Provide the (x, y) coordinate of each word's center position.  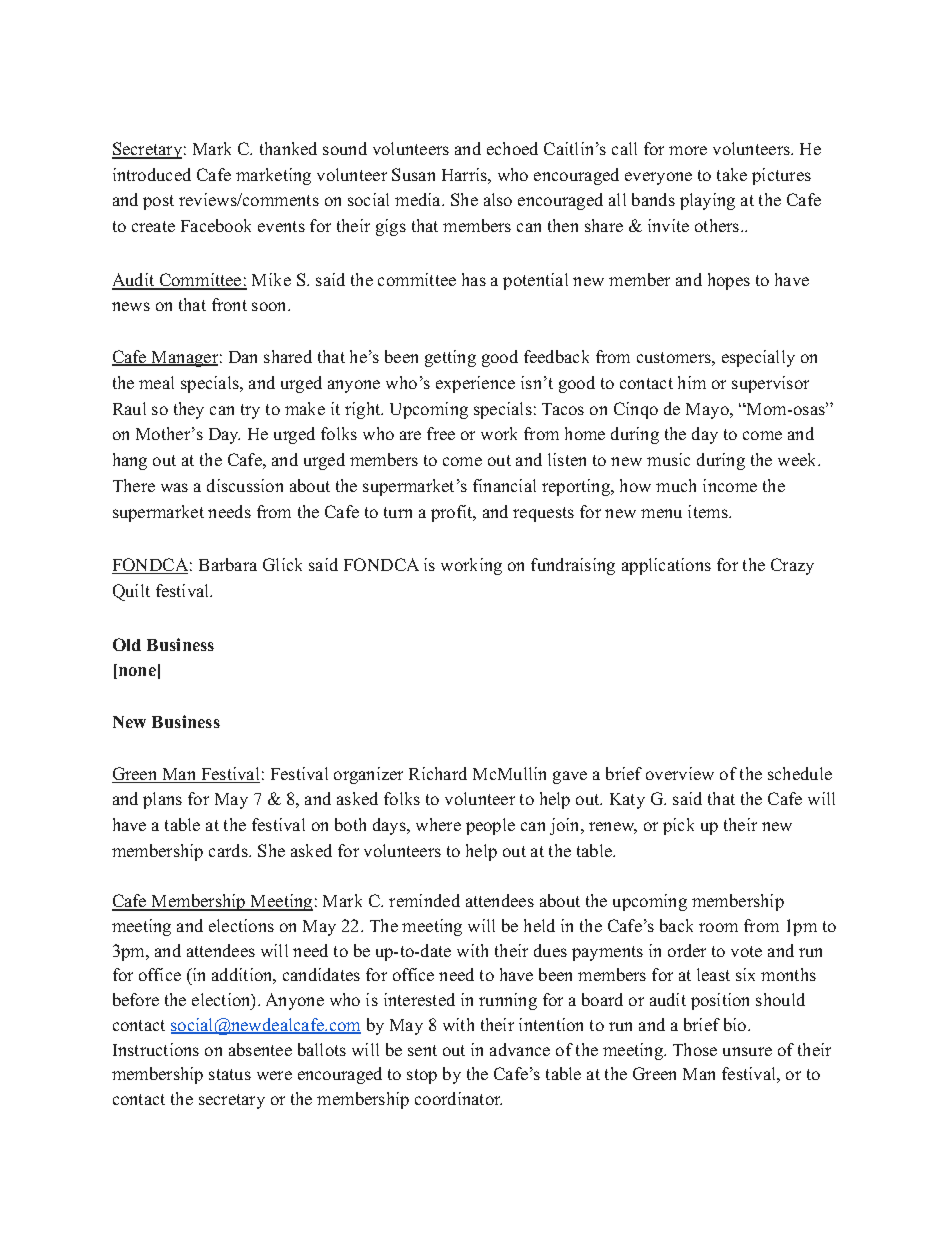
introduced (152, 174)
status (230, 1074)
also (498, 199)
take (732, 174)
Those (695, 1049)
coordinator (458, 1098)
